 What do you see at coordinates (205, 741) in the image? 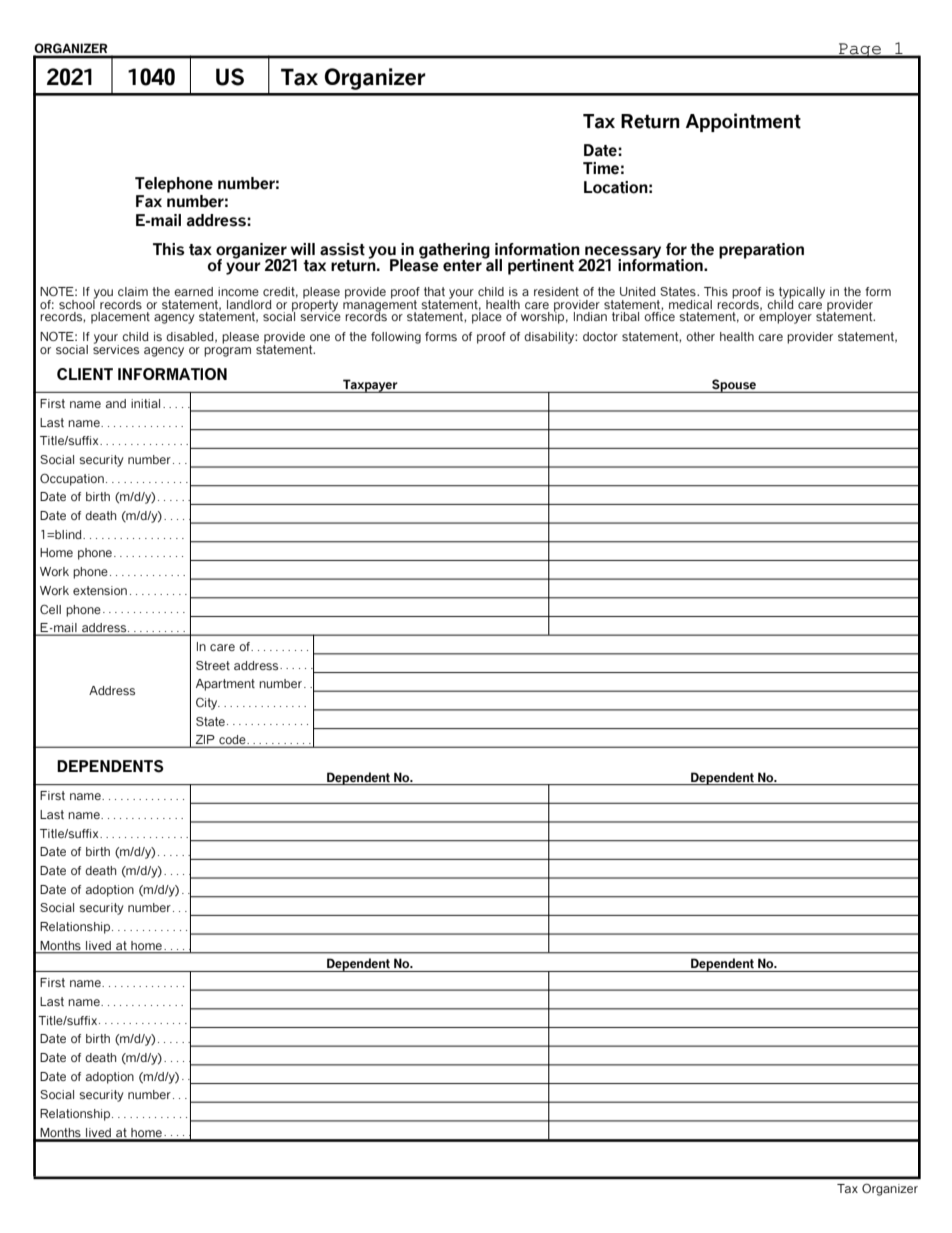
I see `ZIP` at bounding box center [205, 741].
